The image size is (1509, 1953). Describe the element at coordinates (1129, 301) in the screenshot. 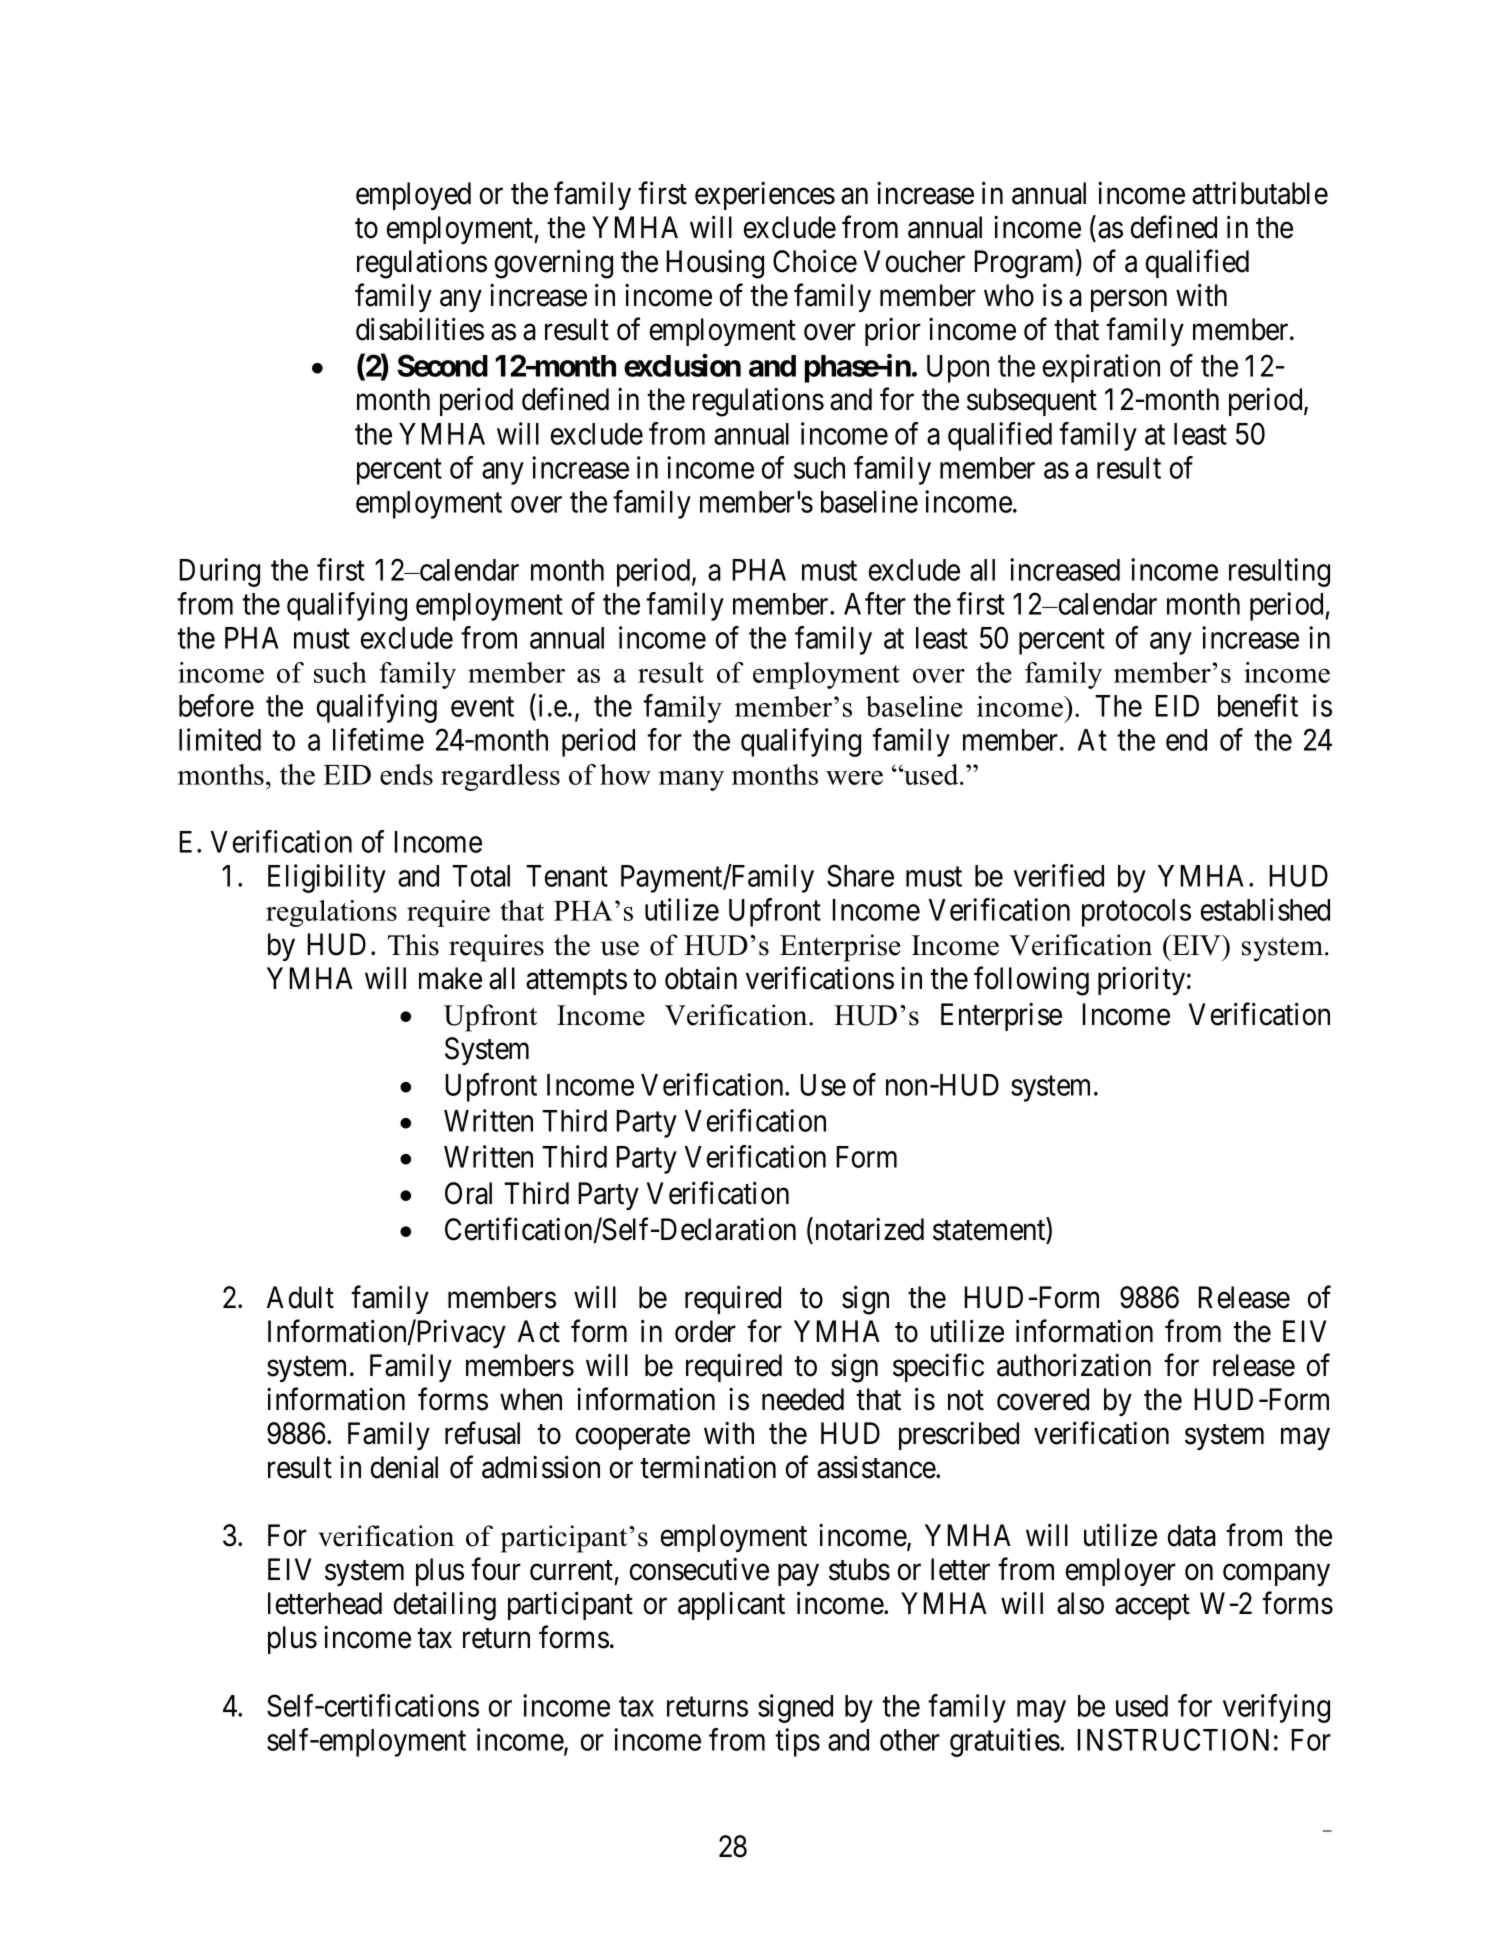

I see `person` at that location.
